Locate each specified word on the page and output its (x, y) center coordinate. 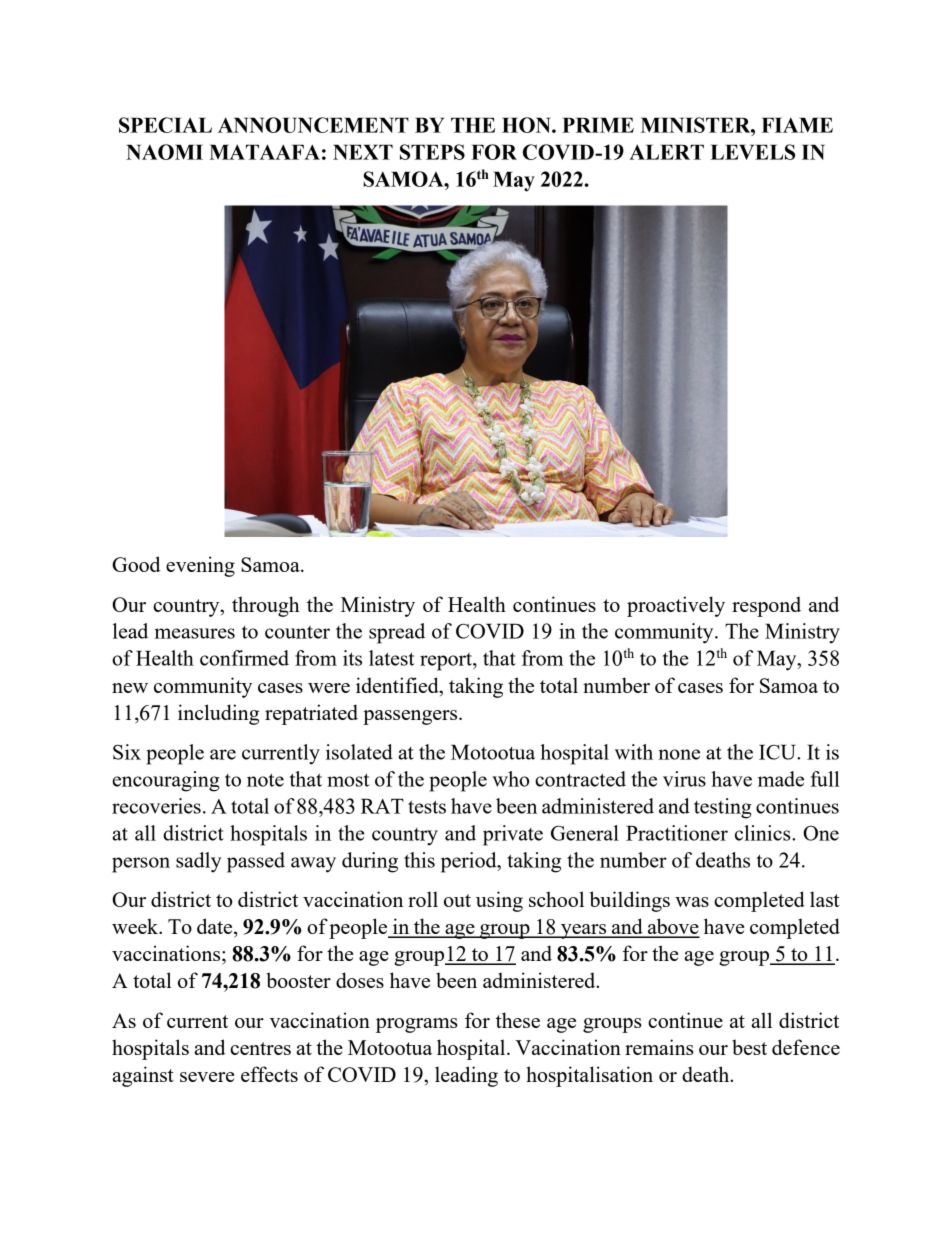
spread (397, 633)
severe (207, 1077)
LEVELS (752, 152)
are (223, 754)
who (510, 779)
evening (200, 566)
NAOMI (164, 152)
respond (766, 606)
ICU (778, 752)
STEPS (432, 152)
